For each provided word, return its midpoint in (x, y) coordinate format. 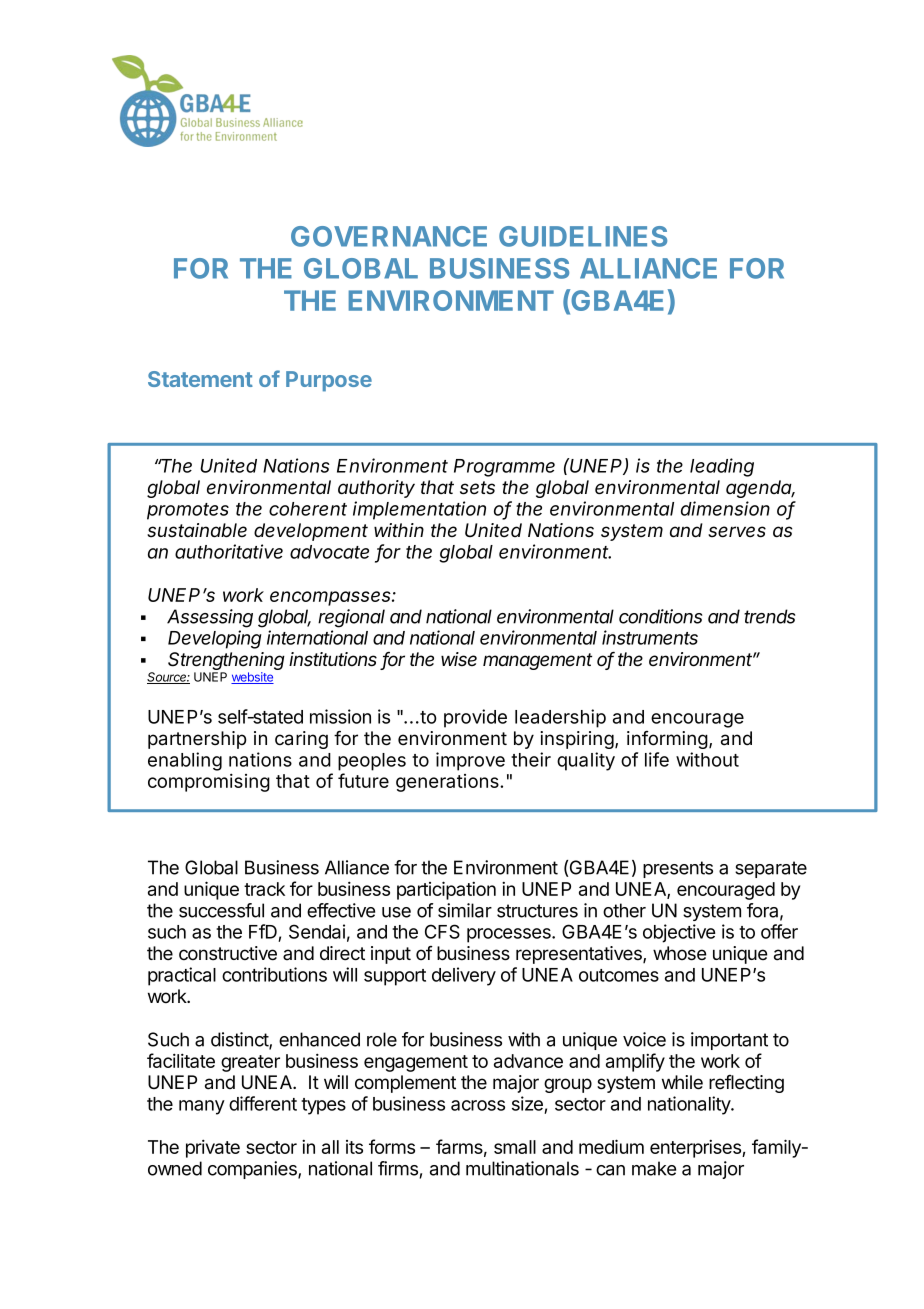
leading (722, 467)
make (654, 1168)
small (515, 1147)
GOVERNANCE (389, 236)
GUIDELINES (583, 236)
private (213, 1148)
